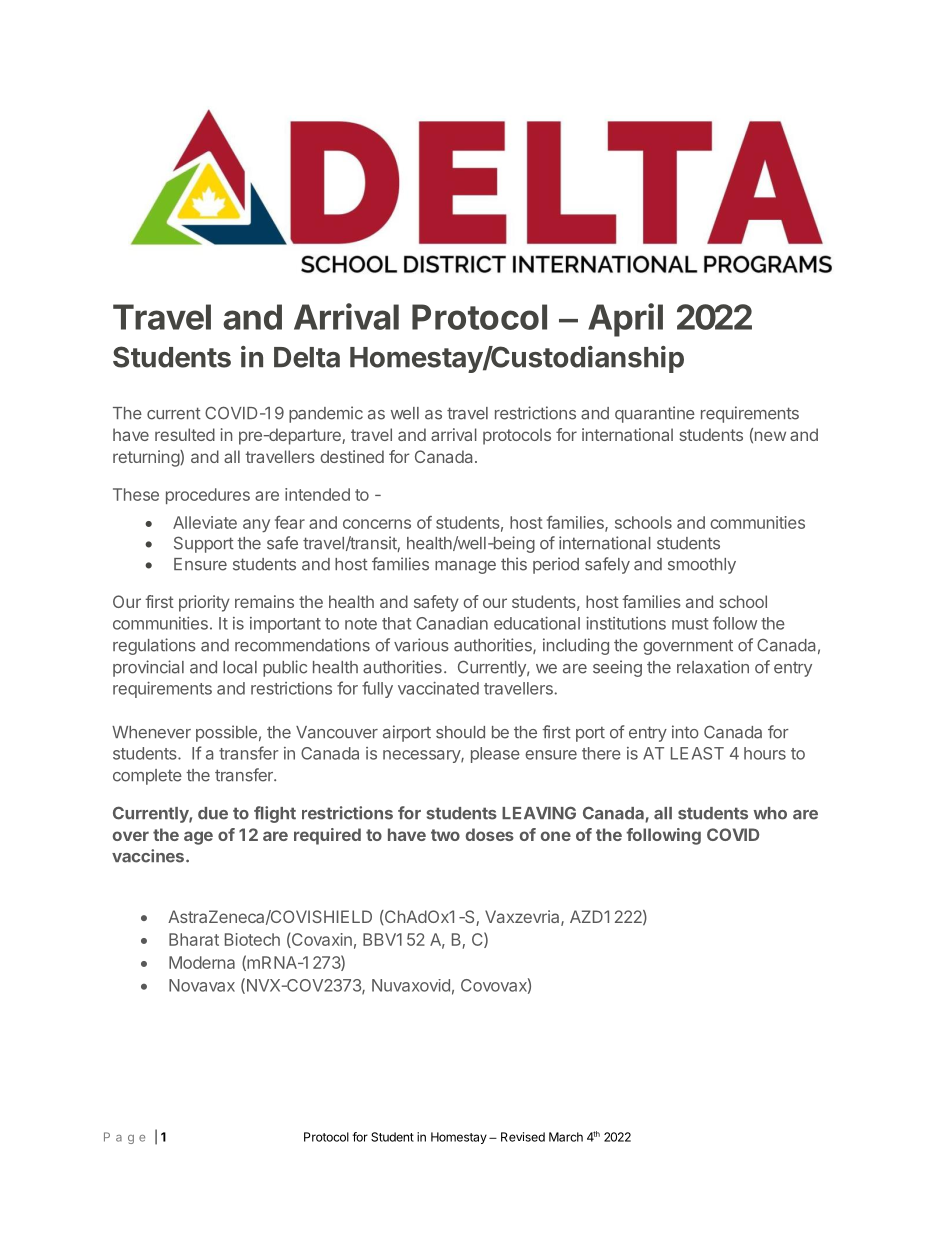  Describe the element at coordinates (566, 1137) in the page. I see `March` at that location.
